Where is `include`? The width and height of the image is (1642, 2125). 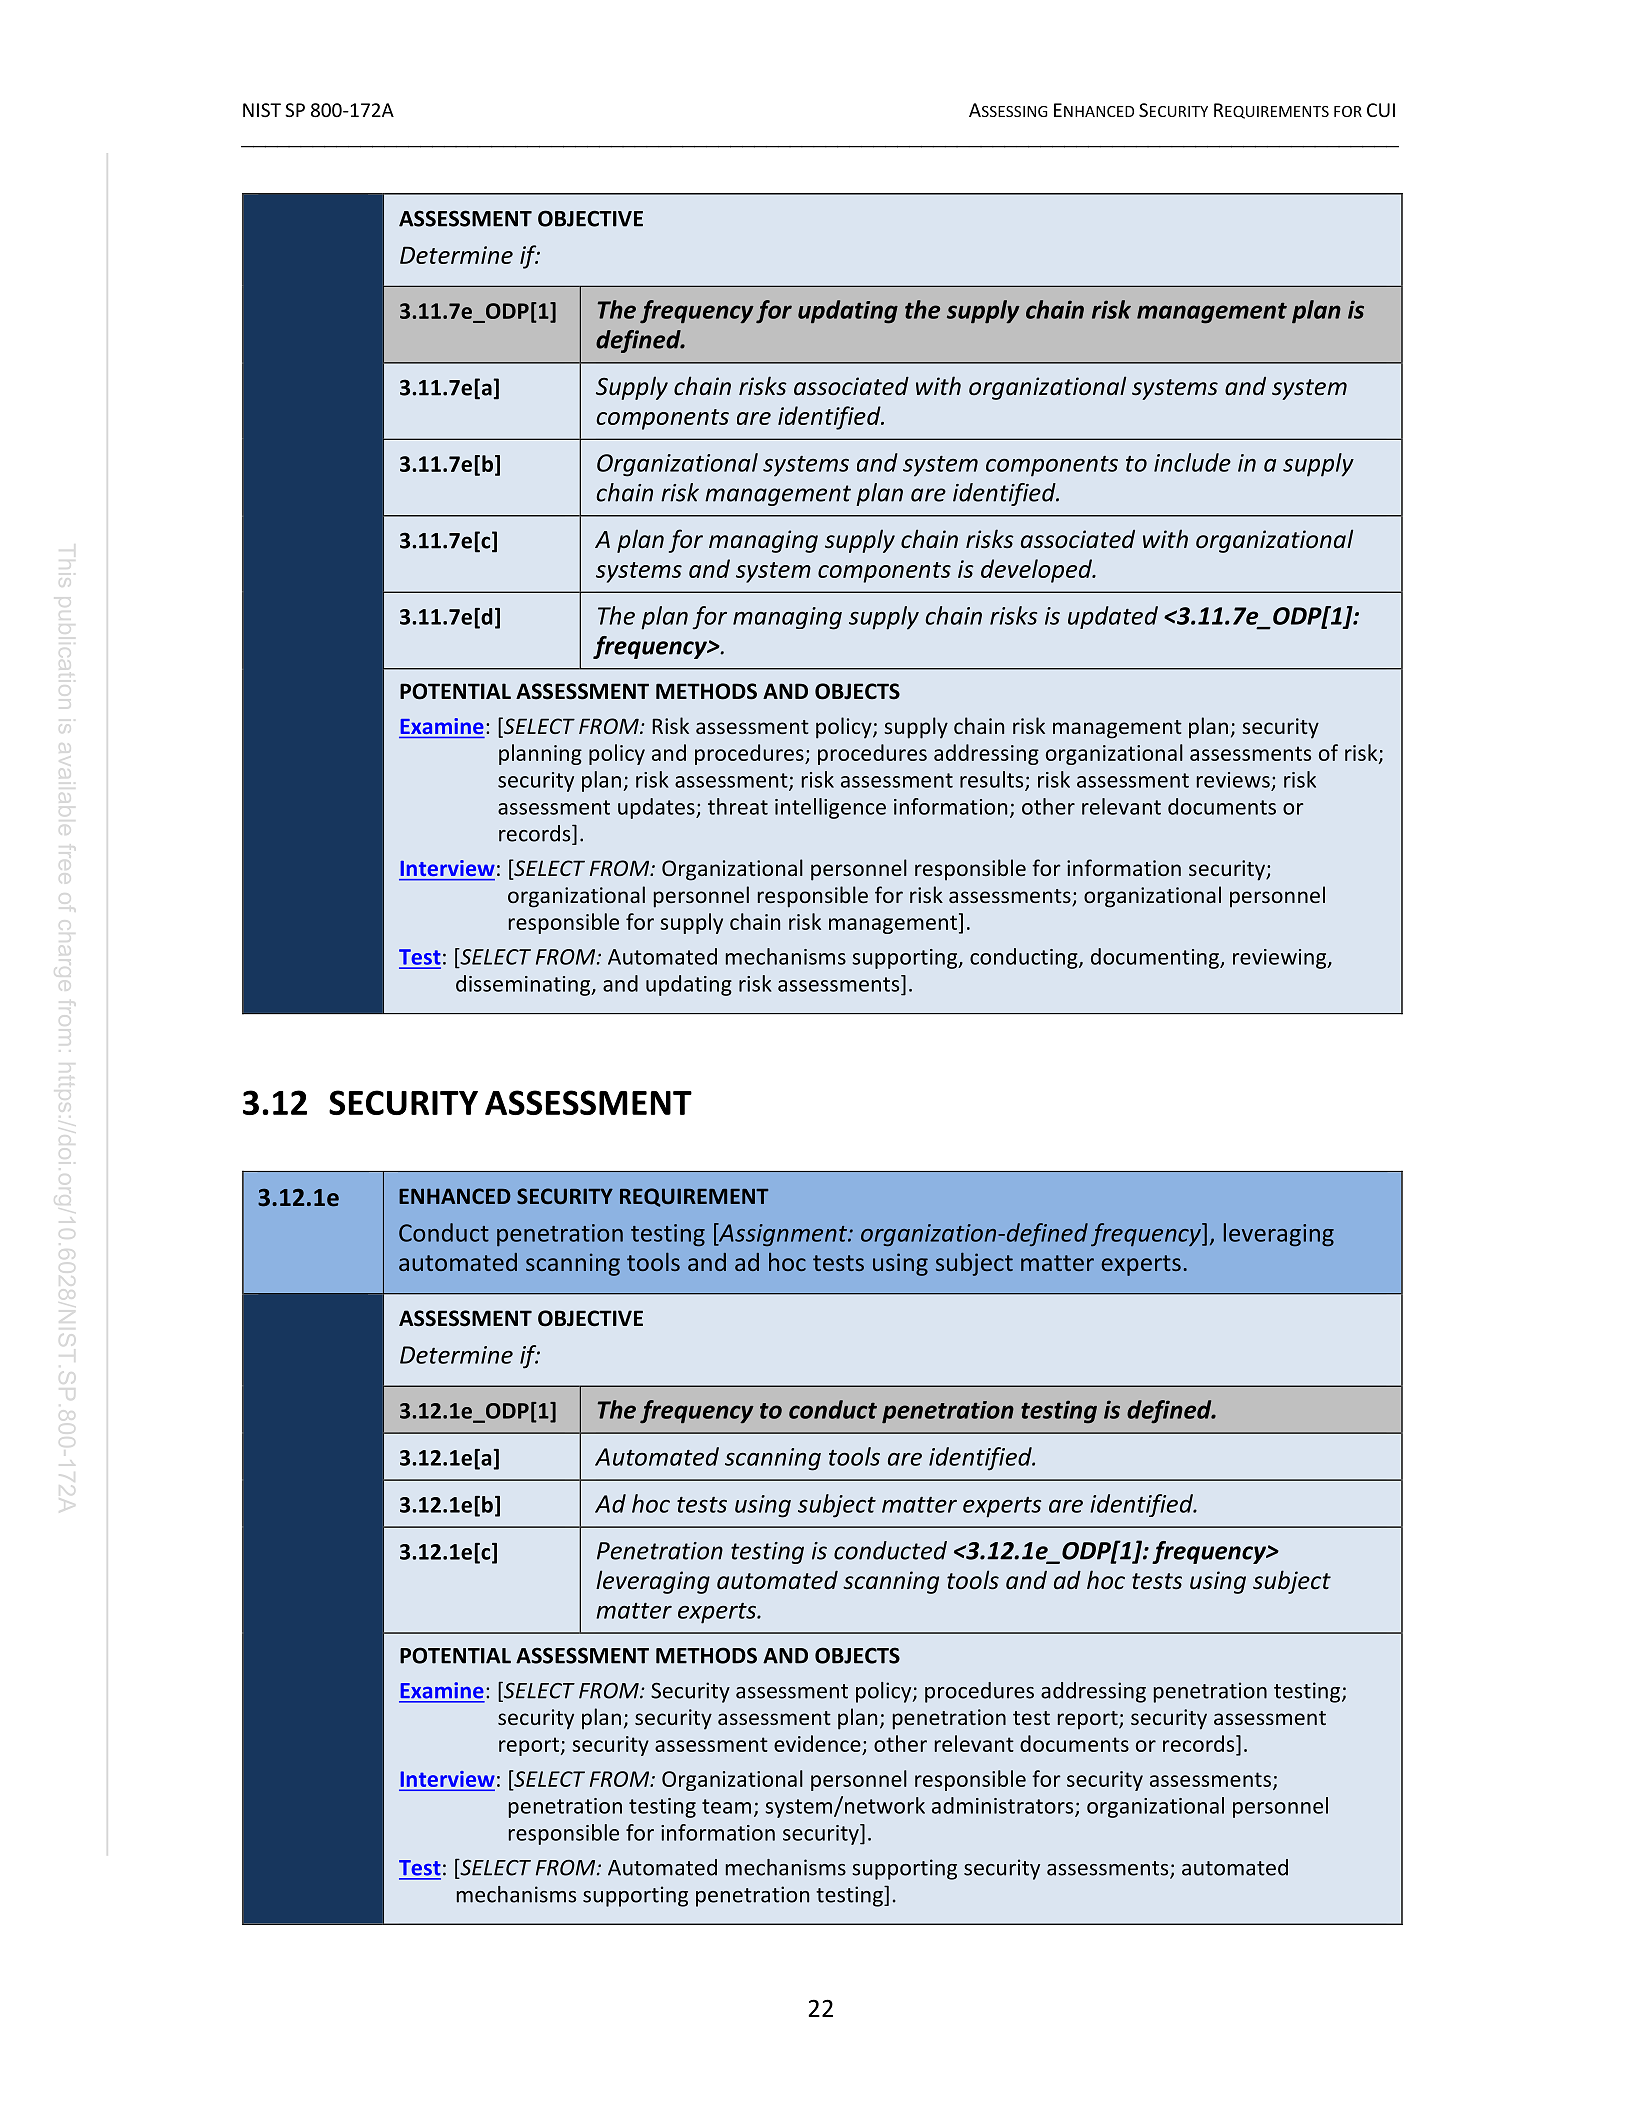
include is located at coordinates (1192, 462).
